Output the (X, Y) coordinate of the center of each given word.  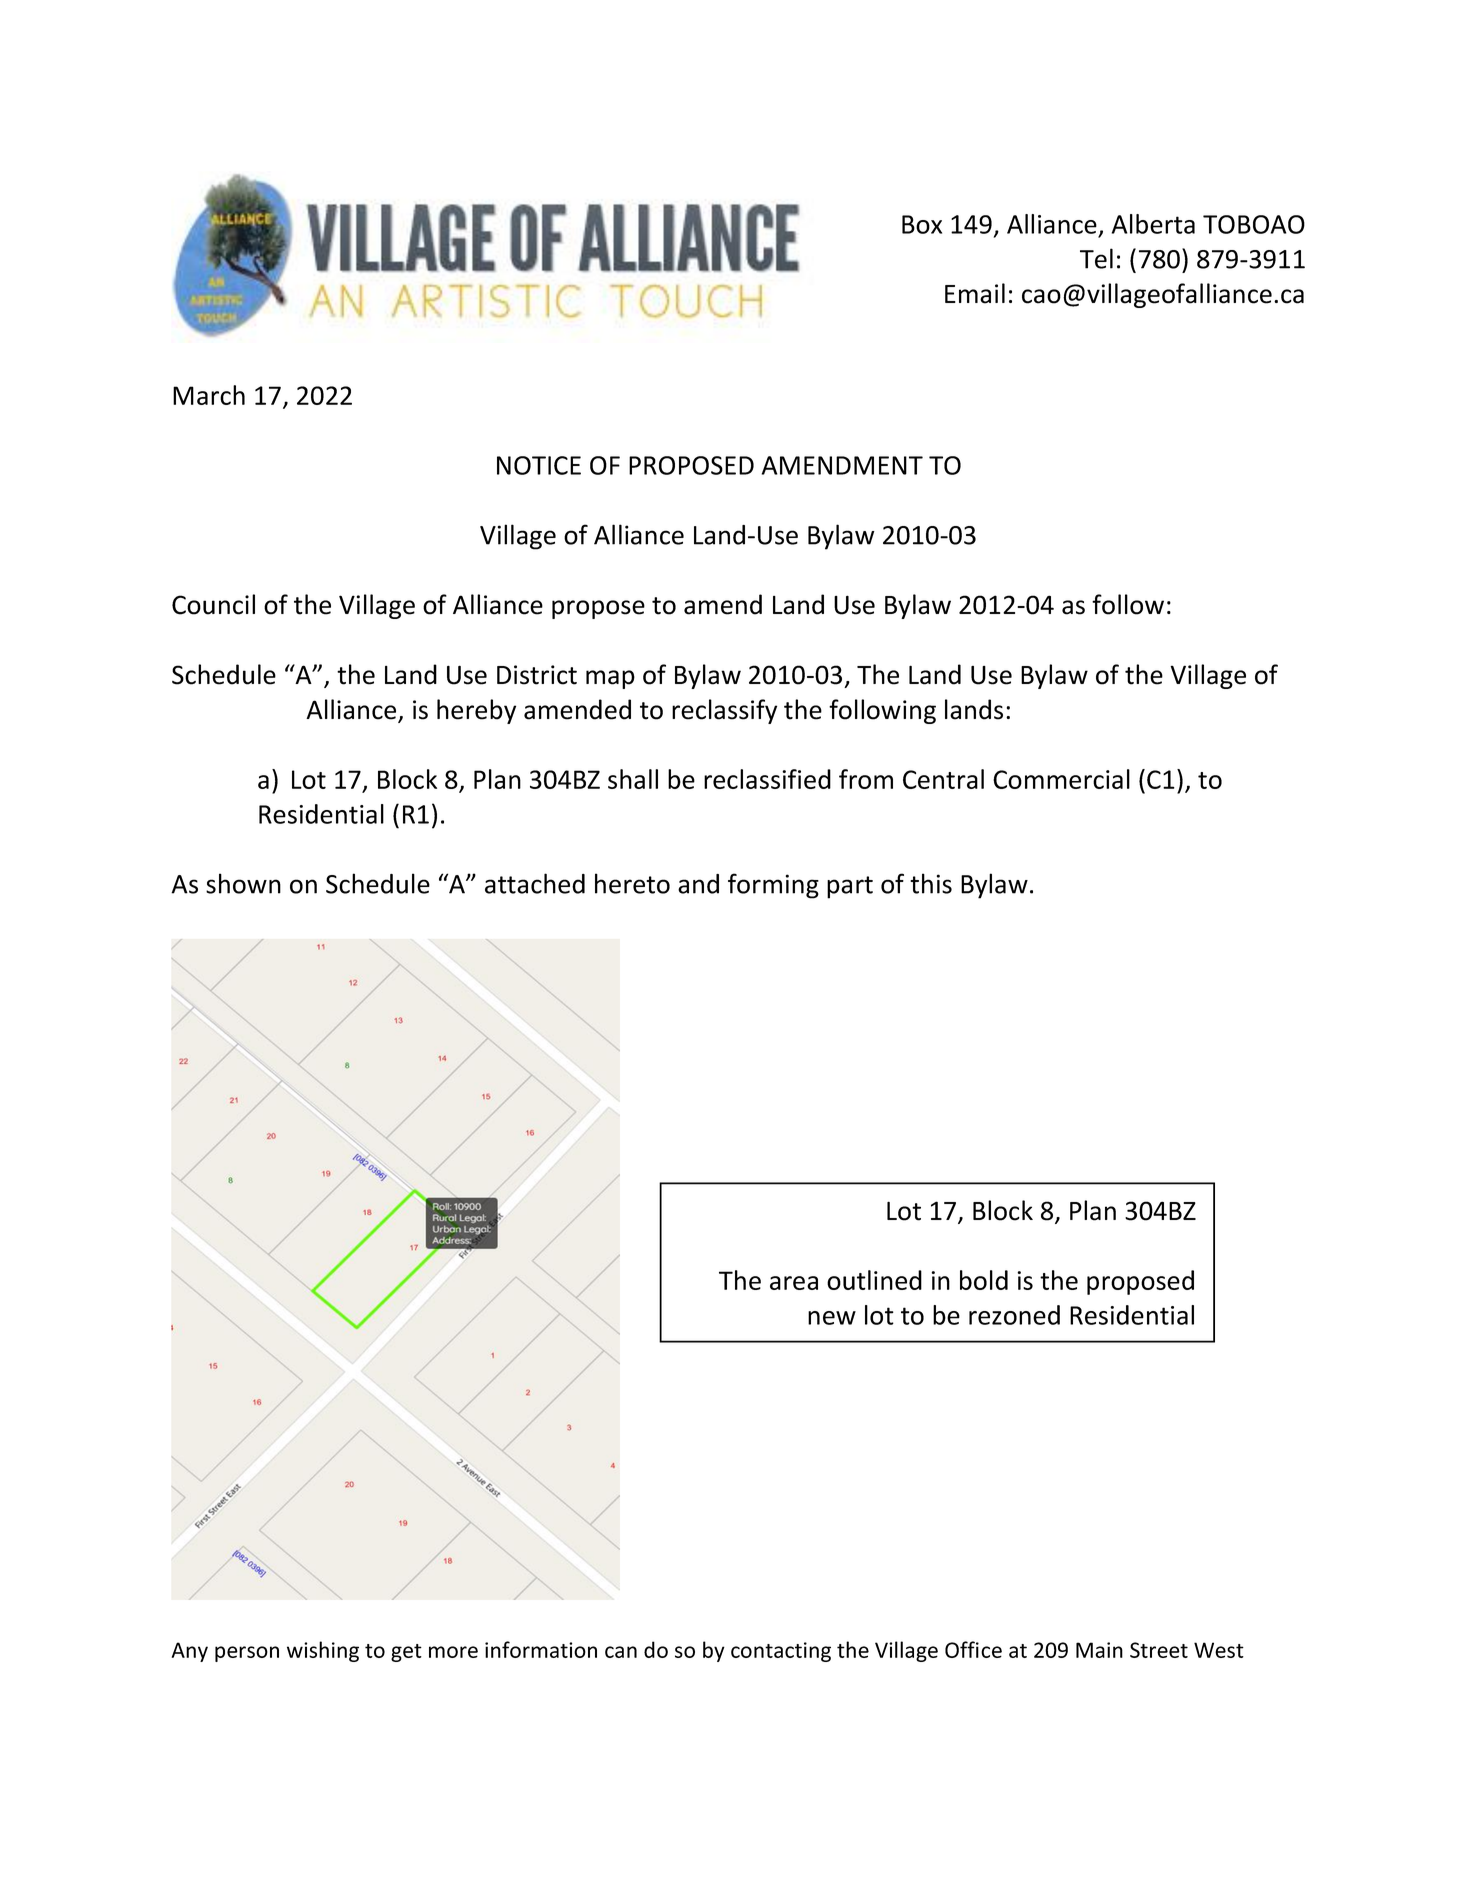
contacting (781, 1652)
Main (1099, 1650)
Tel (1096, 258)
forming (773, 886)
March (209, 395)
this (931, 883)
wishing (323, 1651)
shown (243, 883)
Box (922, 224)
